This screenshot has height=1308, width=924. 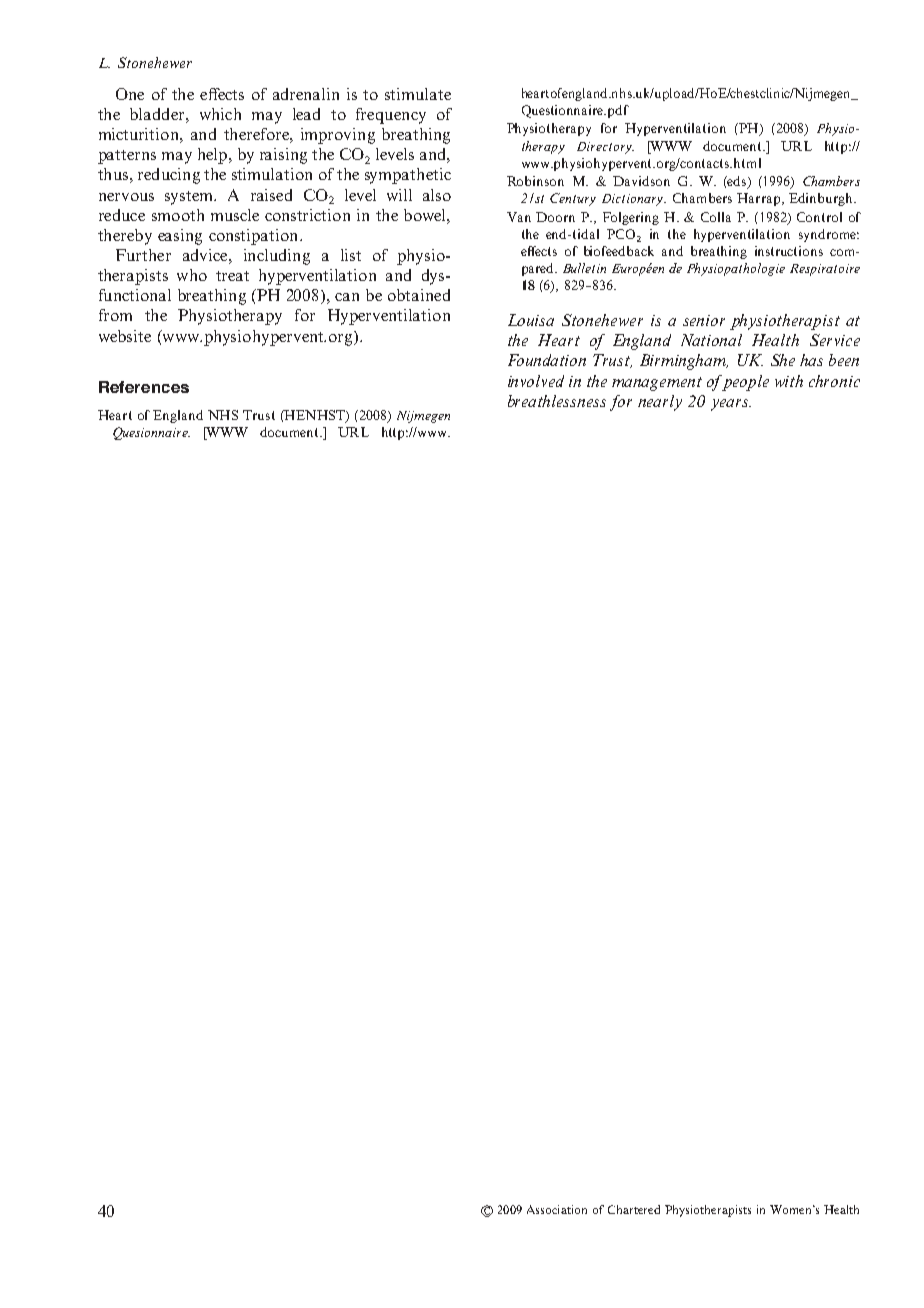 I want to click on which, so click(x=220, y=114).
